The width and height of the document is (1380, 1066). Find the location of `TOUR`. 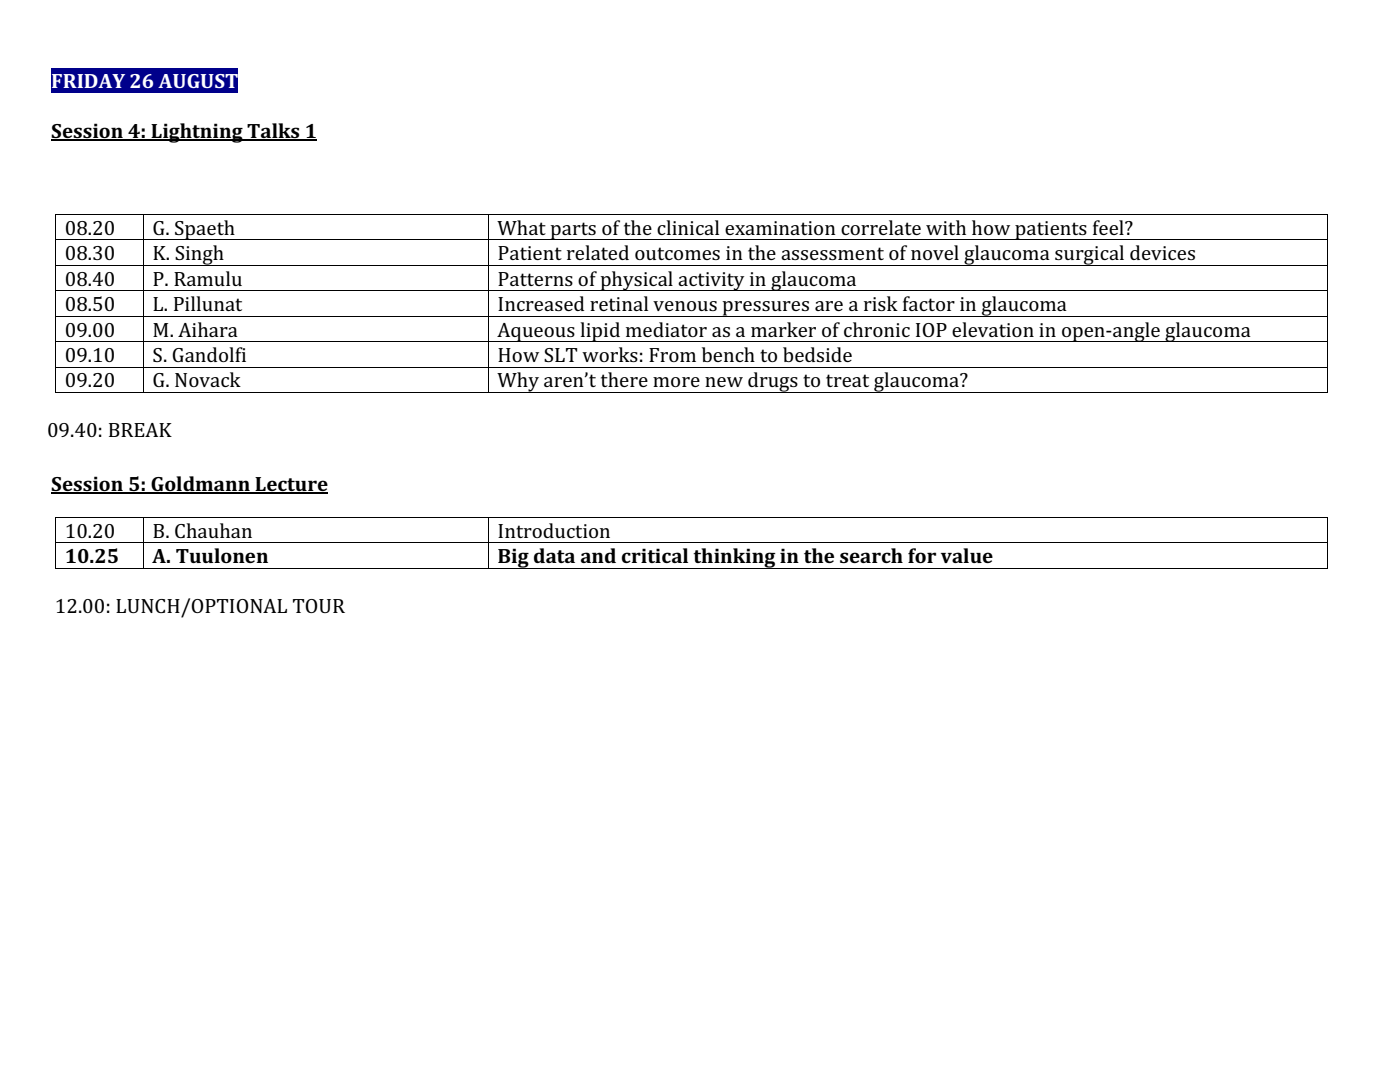

TOUR is located at coordinates (319, 606).
